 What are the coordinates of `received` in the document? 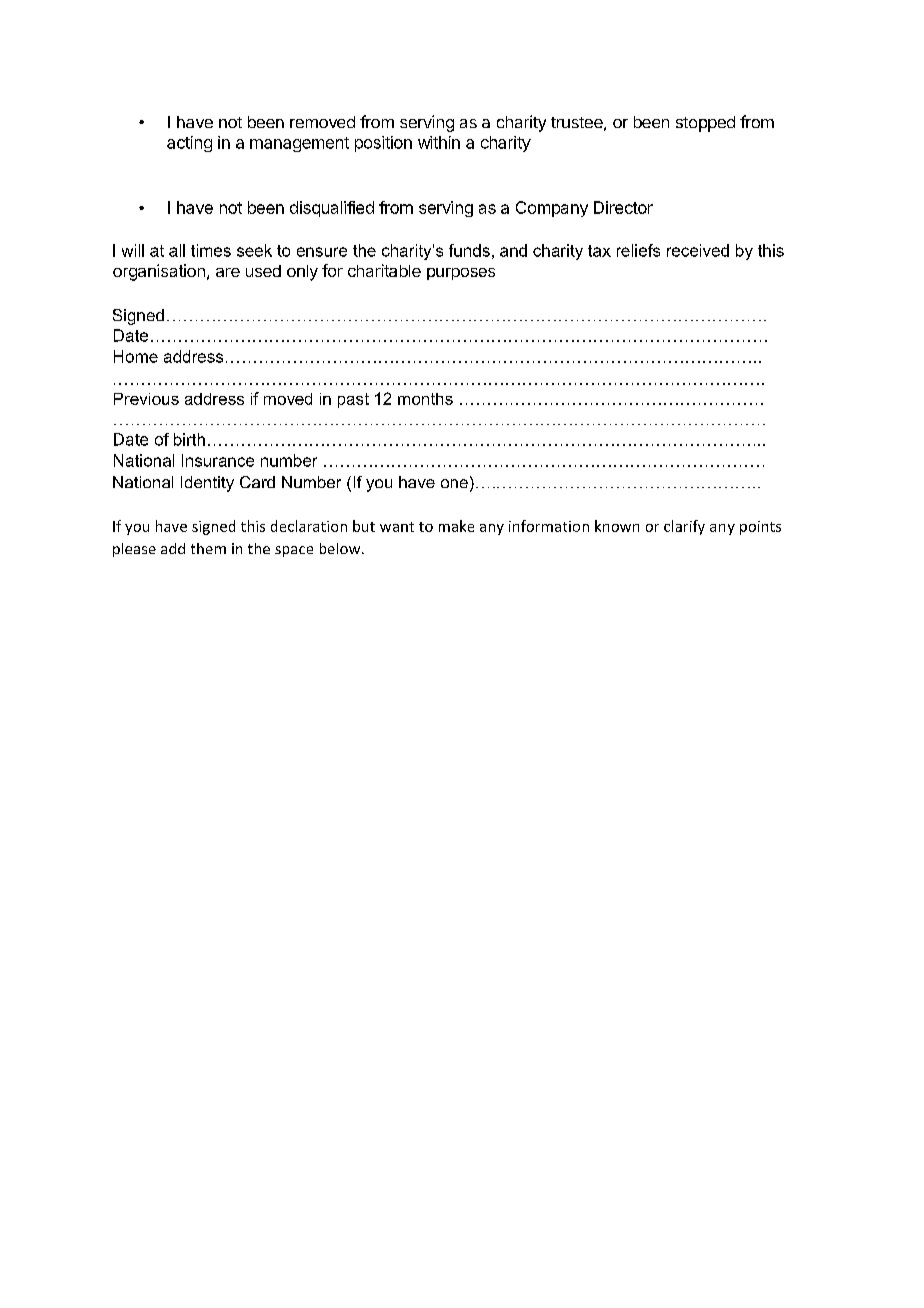 It's located at (698, 250).
